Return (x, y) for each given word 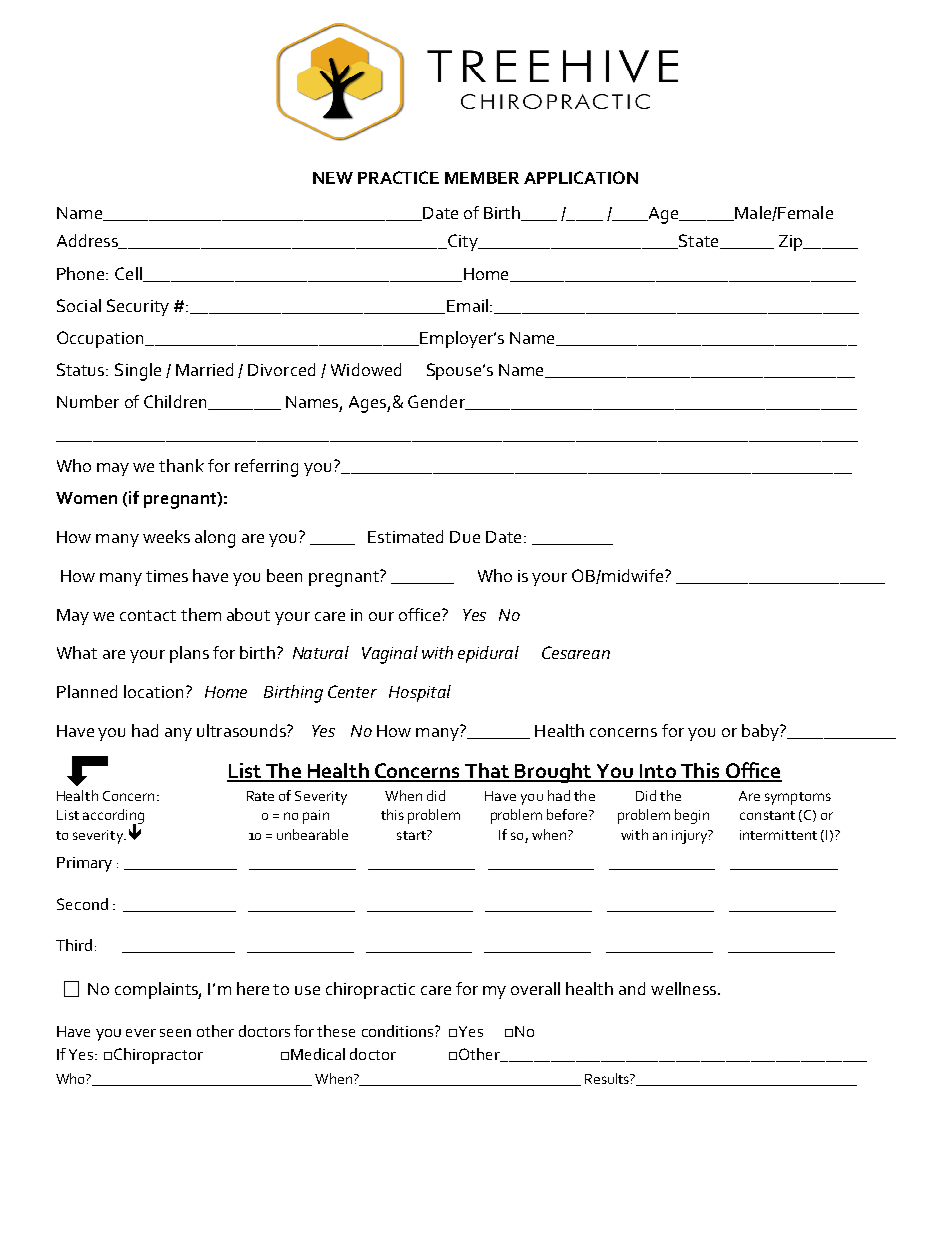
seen (175, 1033)
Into (657, 772)
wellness (683, 988)
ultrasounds (242, 730)
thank (181, 465)
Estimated (405, 536)
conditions (399, 1031)
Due (465, 537)
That (487, 772)
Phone (82, 273)
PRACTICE (398, 177)
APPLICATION (581, 177)
